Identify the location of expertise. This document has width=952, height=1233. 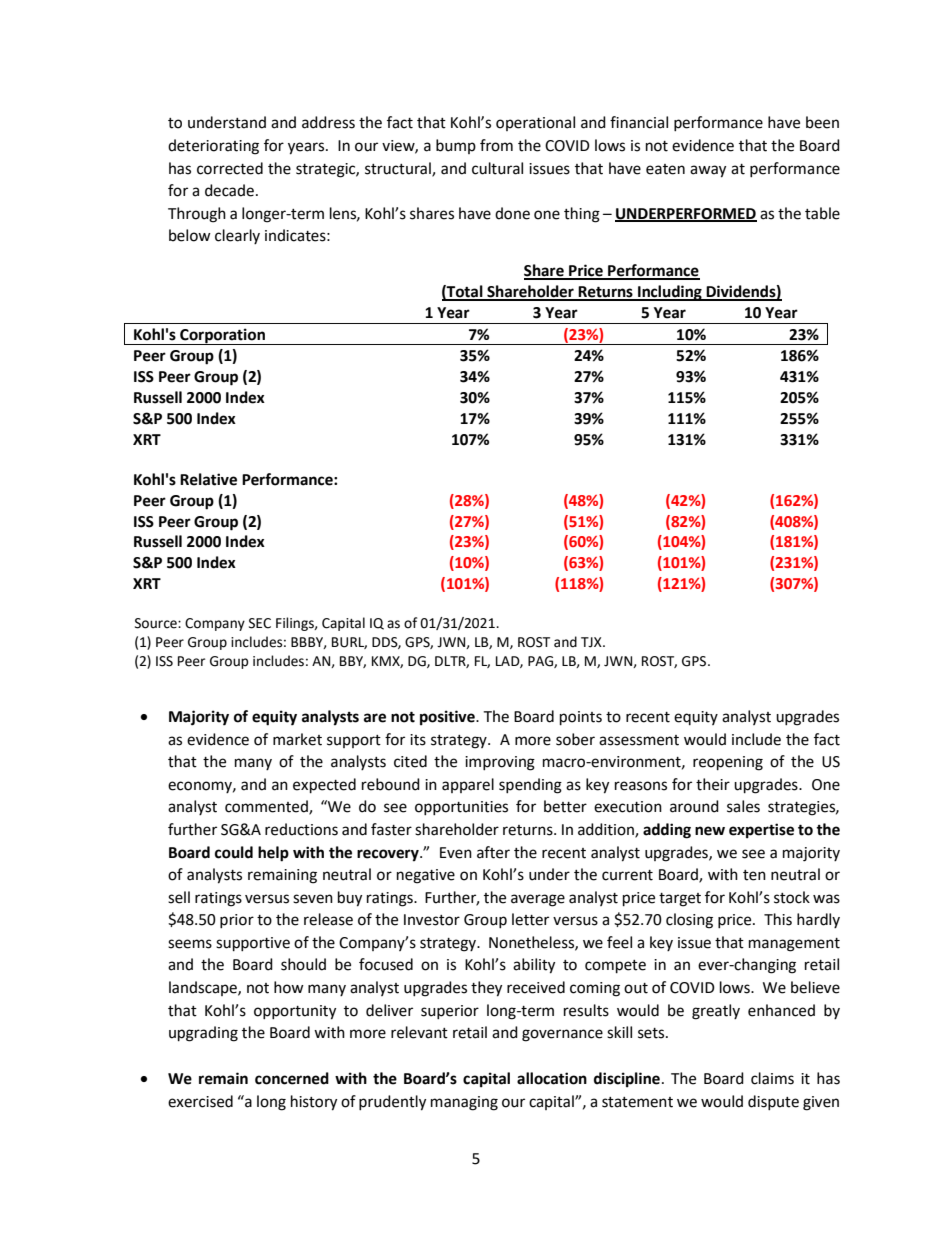
(761, 831).
